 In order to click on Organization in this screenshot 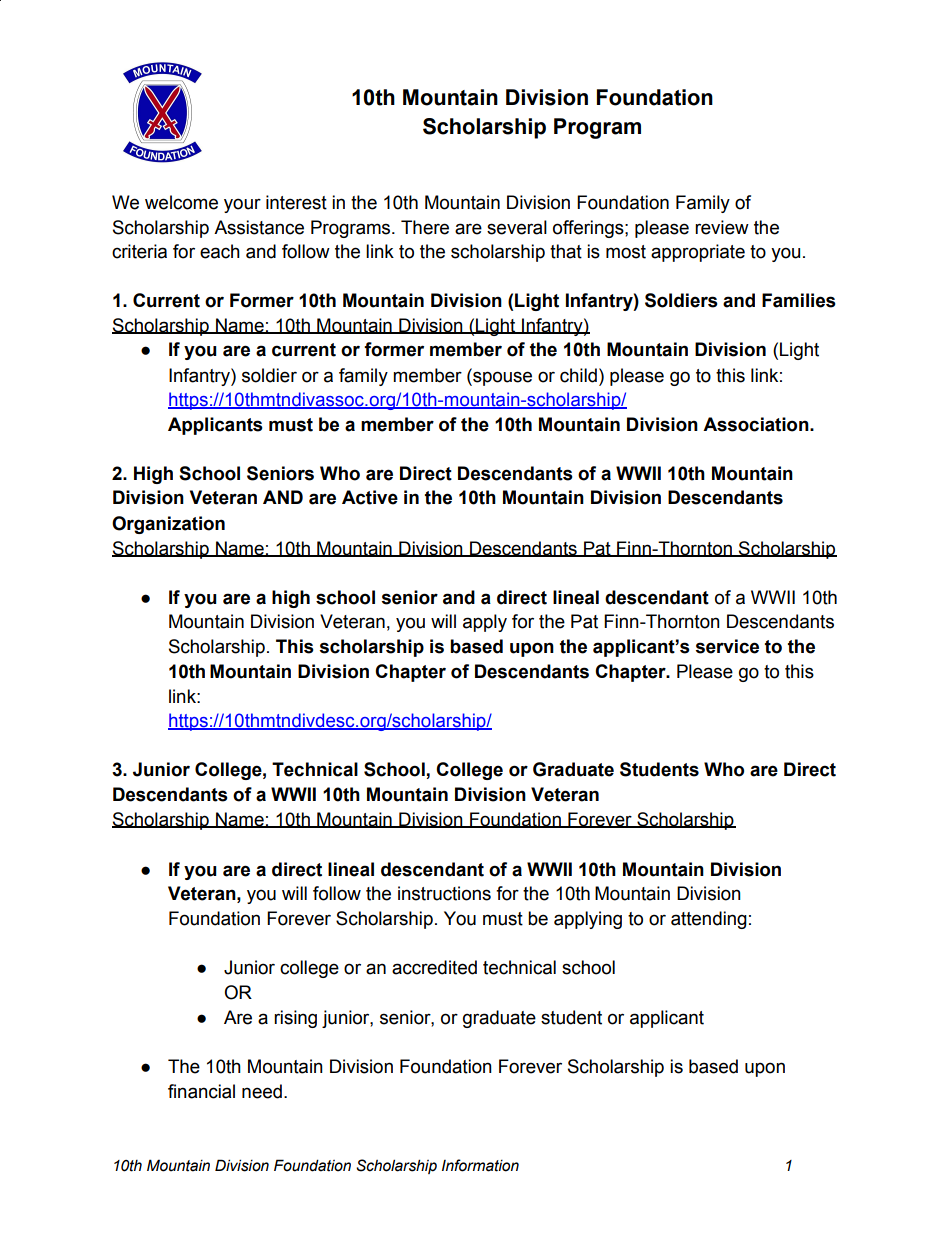, I will do `click(168, 525)`.
